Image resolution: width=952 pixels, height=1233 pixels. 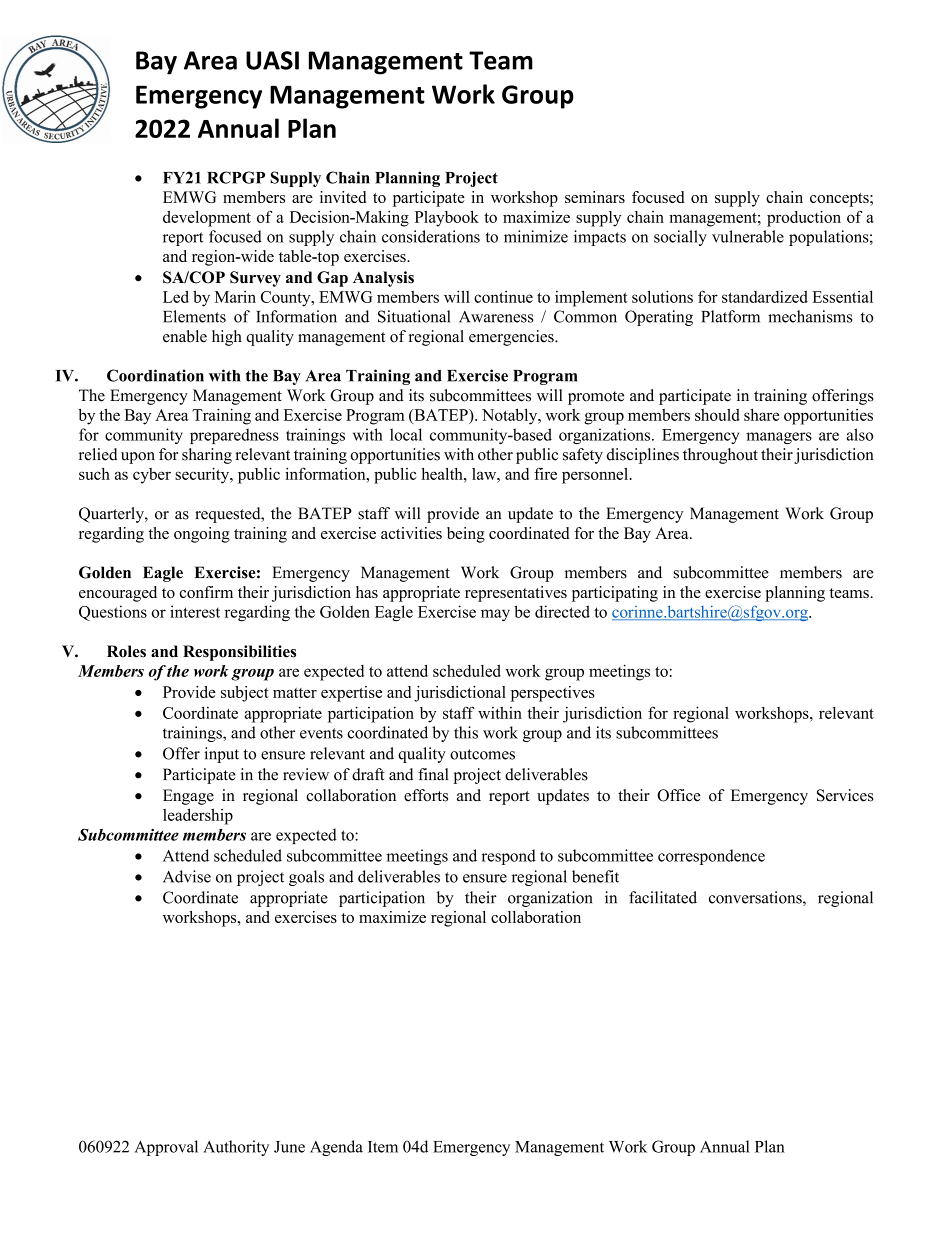 What do you see at coordinates (516, 594) in the screenshot?
I see `representatives` at bounding box center [516, 594].
